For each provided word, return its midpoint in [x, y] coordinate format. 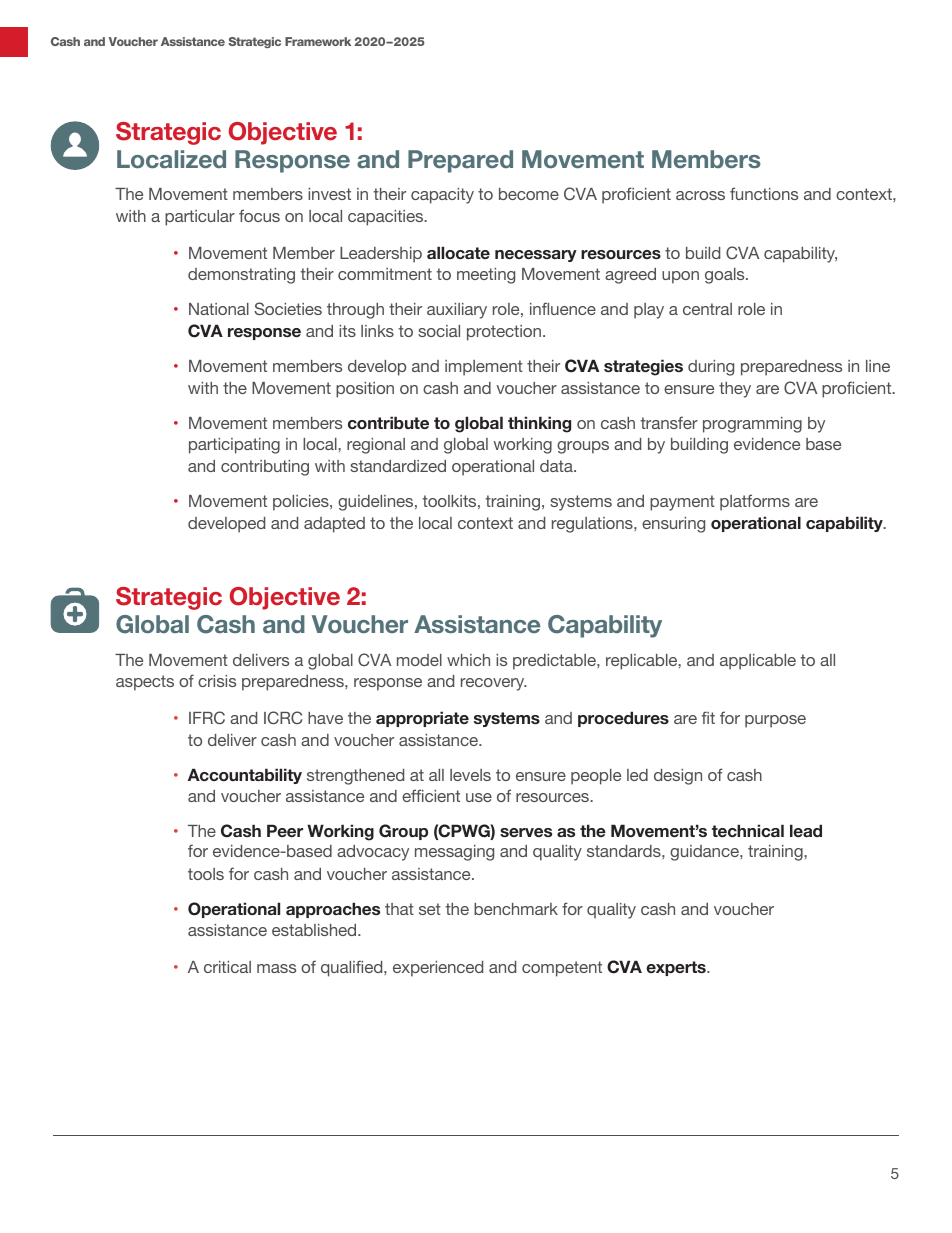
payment [682, 503]
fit [708, 717]
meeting [486, 276]
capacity [442, 196]
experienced [438, 969]
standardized [398, 466]
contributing [265, 468]
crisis [217, 681]
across [700, 195]
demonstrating [241, 276]
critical [227, 967]
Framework [318, 41]
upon [680, 277]
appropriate [422, 719]
